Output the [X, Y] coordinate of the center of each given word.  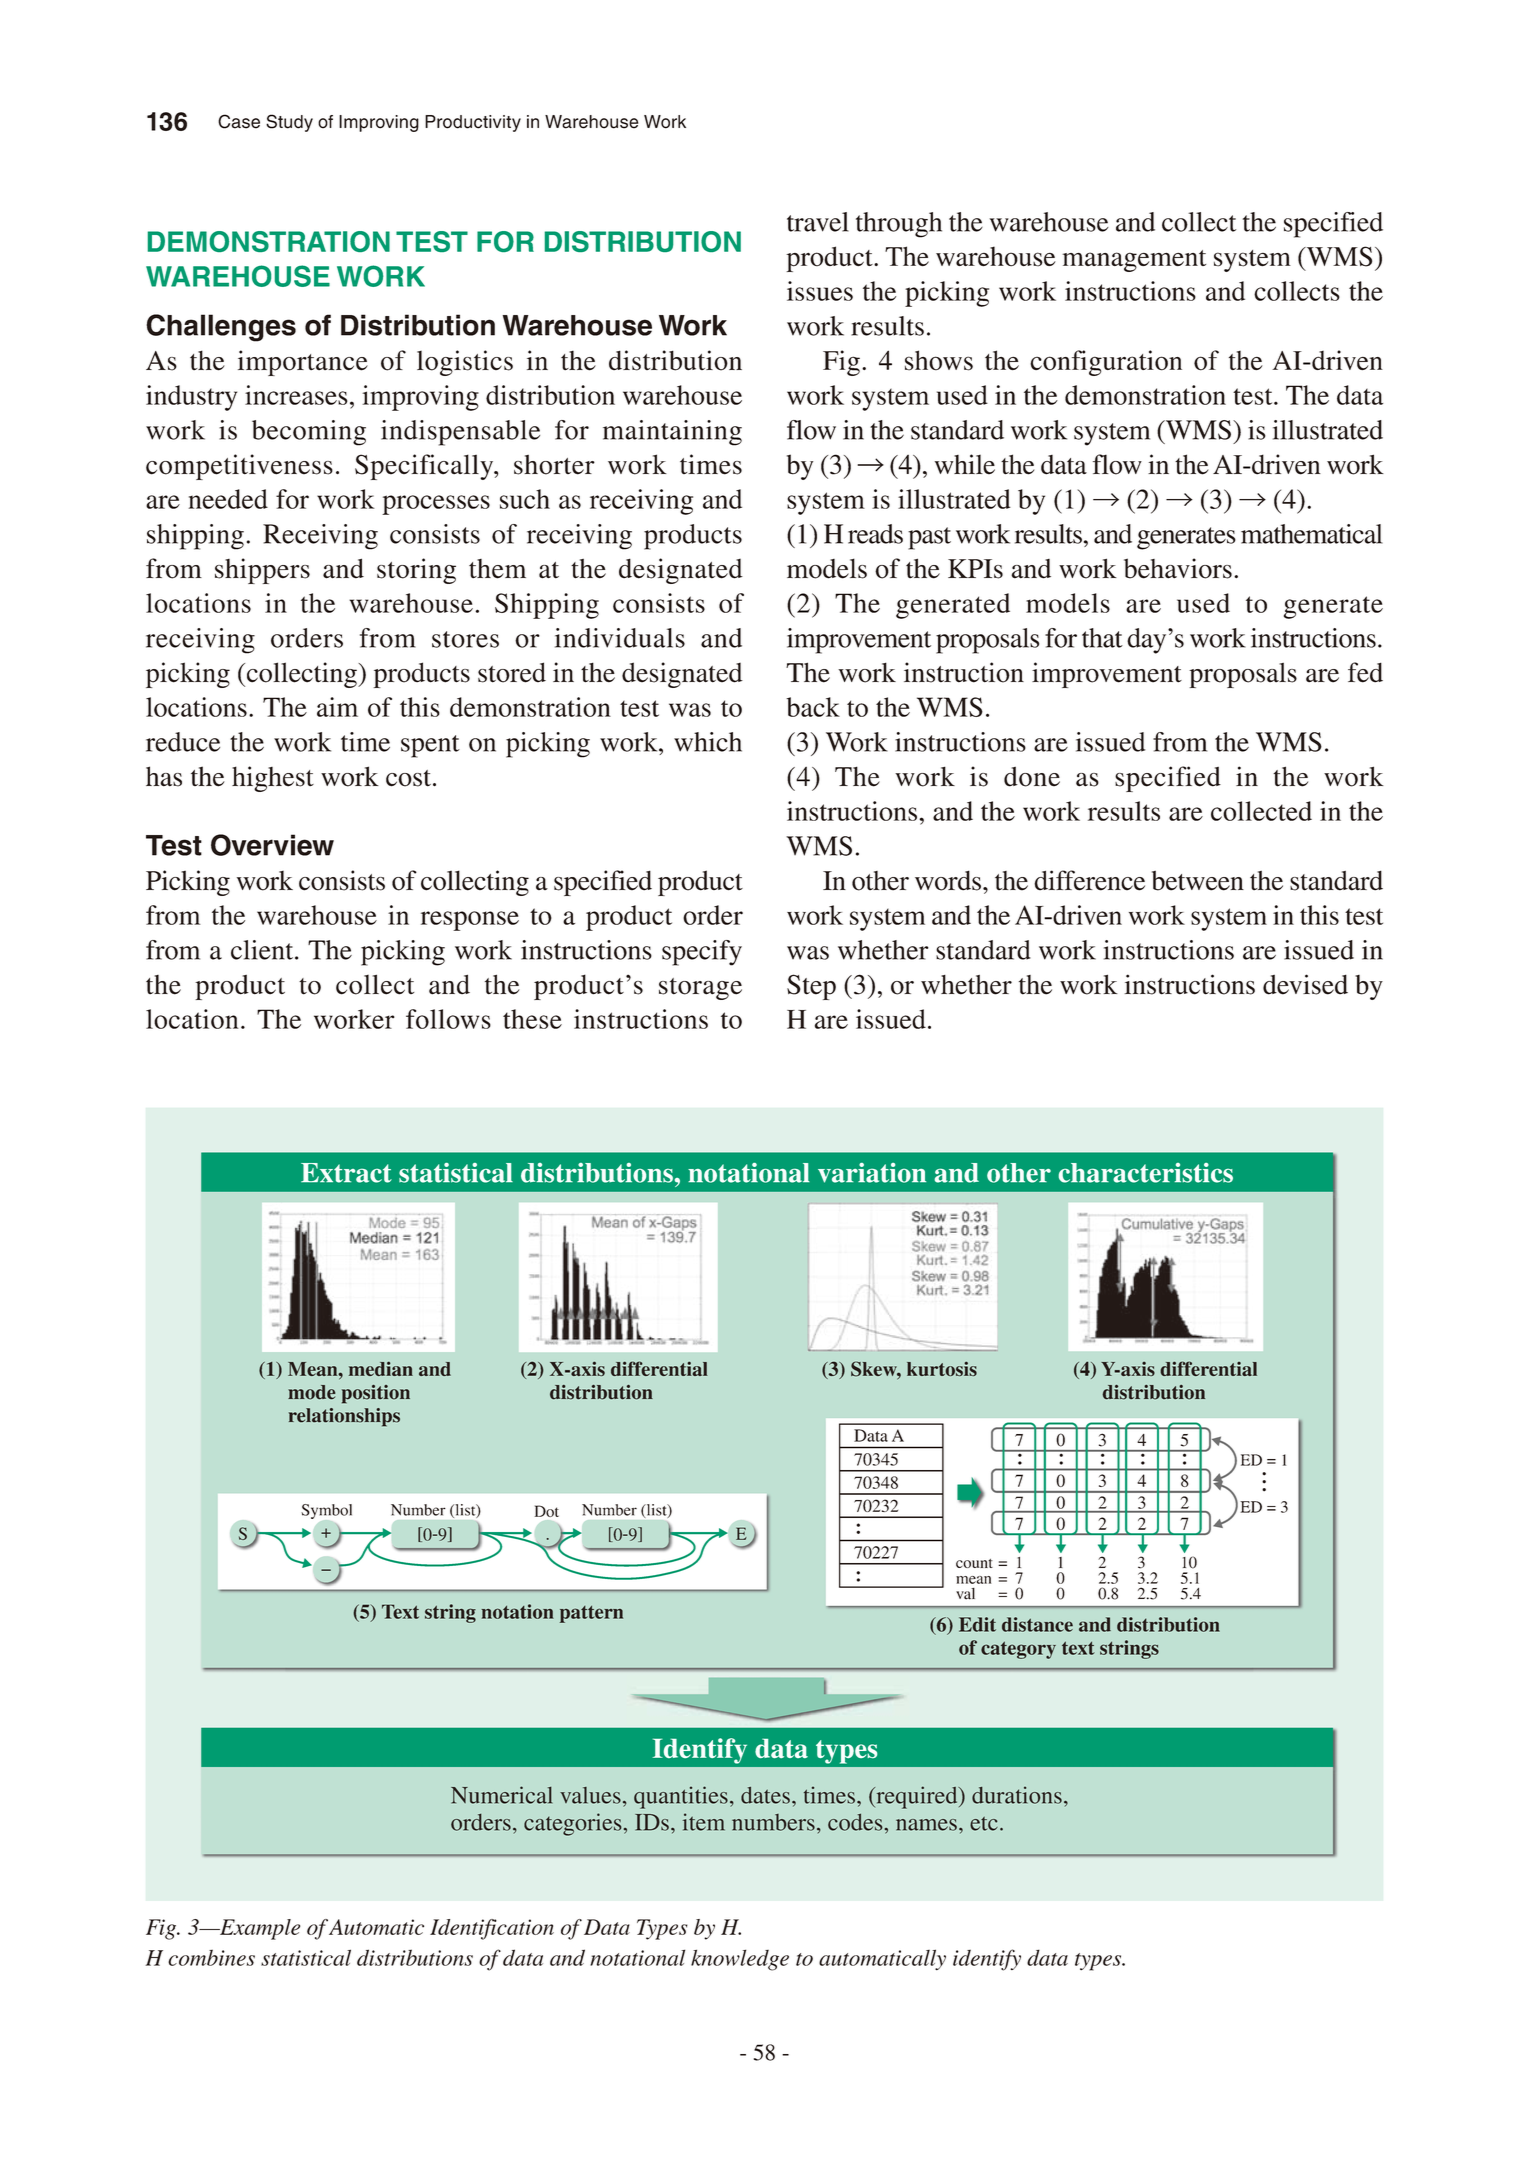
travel [818, 222]
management [1134, 261]
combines [211, 1957]
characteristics [1146, 1173]
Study [289, 123]
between [1198, 881]
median [381, 1368]
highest [273, 779]
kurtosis [942, 1368]
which [708, 742]
